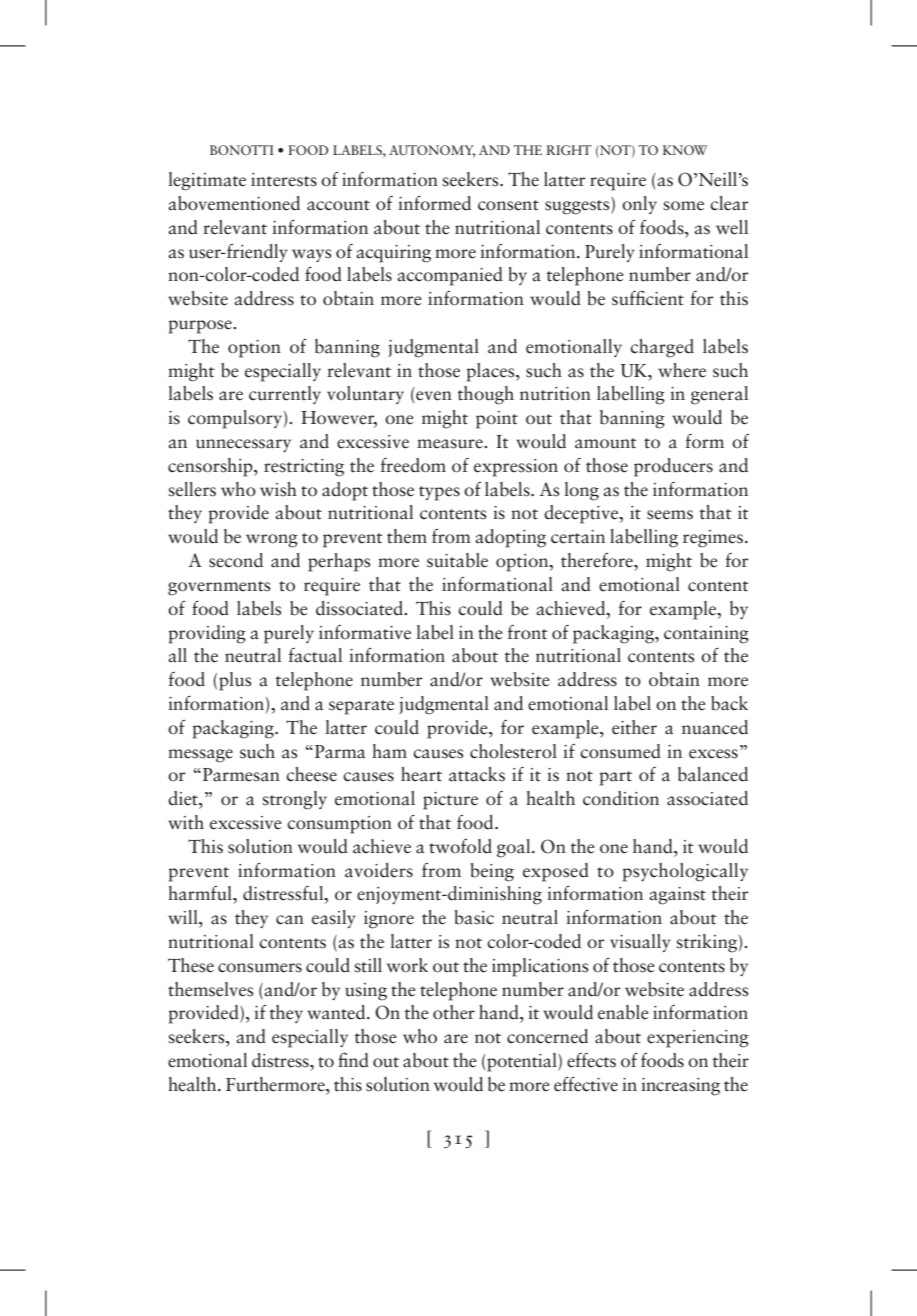 This screenshot has height=1316, width=917. What do you see at coordinates (683, 206) in the screenshot?
I see `some` at bounding box center [683, 206].
